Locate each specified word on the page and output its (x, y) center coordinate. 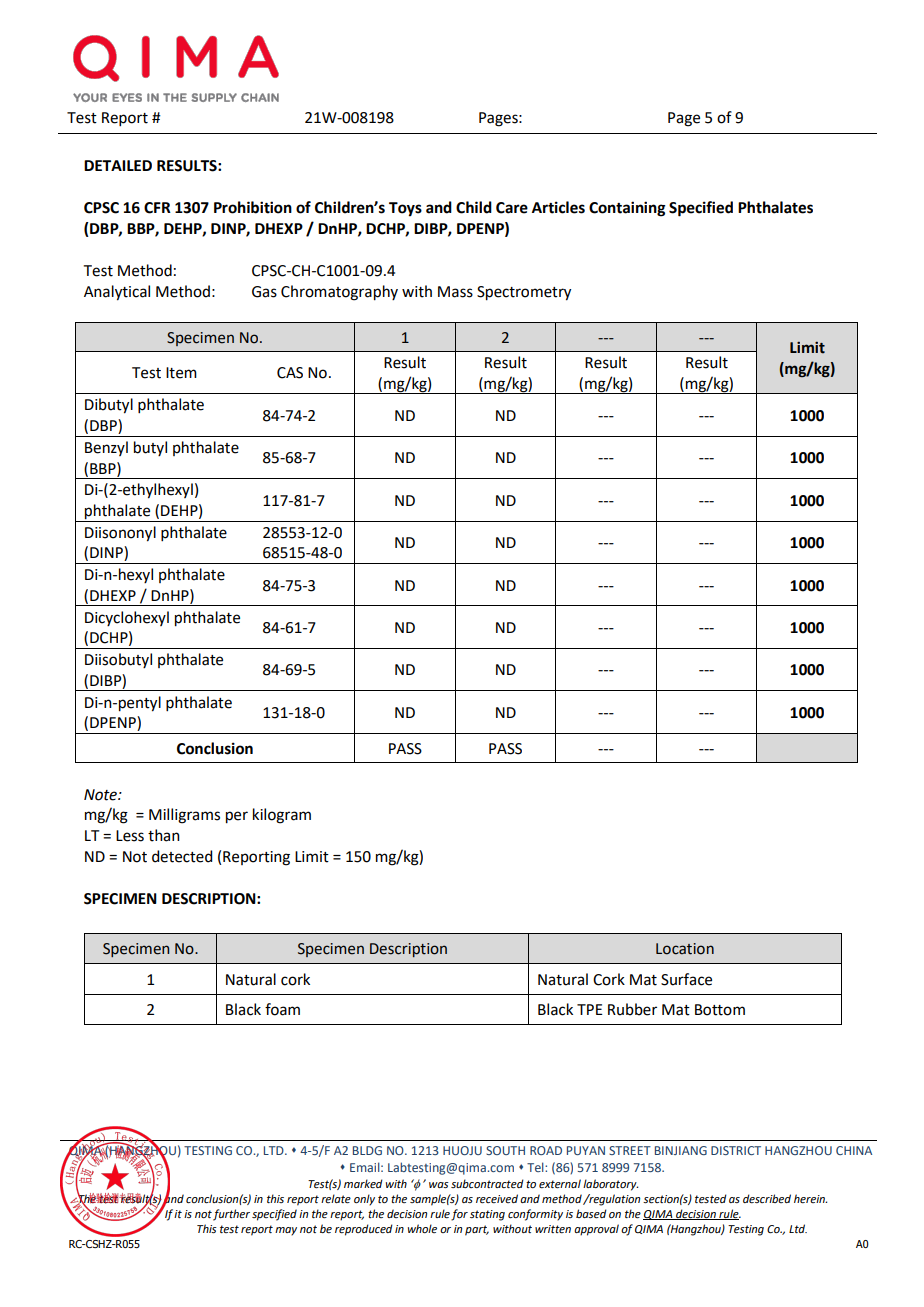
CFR (157, 208)
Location (685, 949)
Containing (627, 209)
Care (512, 208)
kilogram (282, 816)
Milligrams (184, 816)
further (231, 1215)
